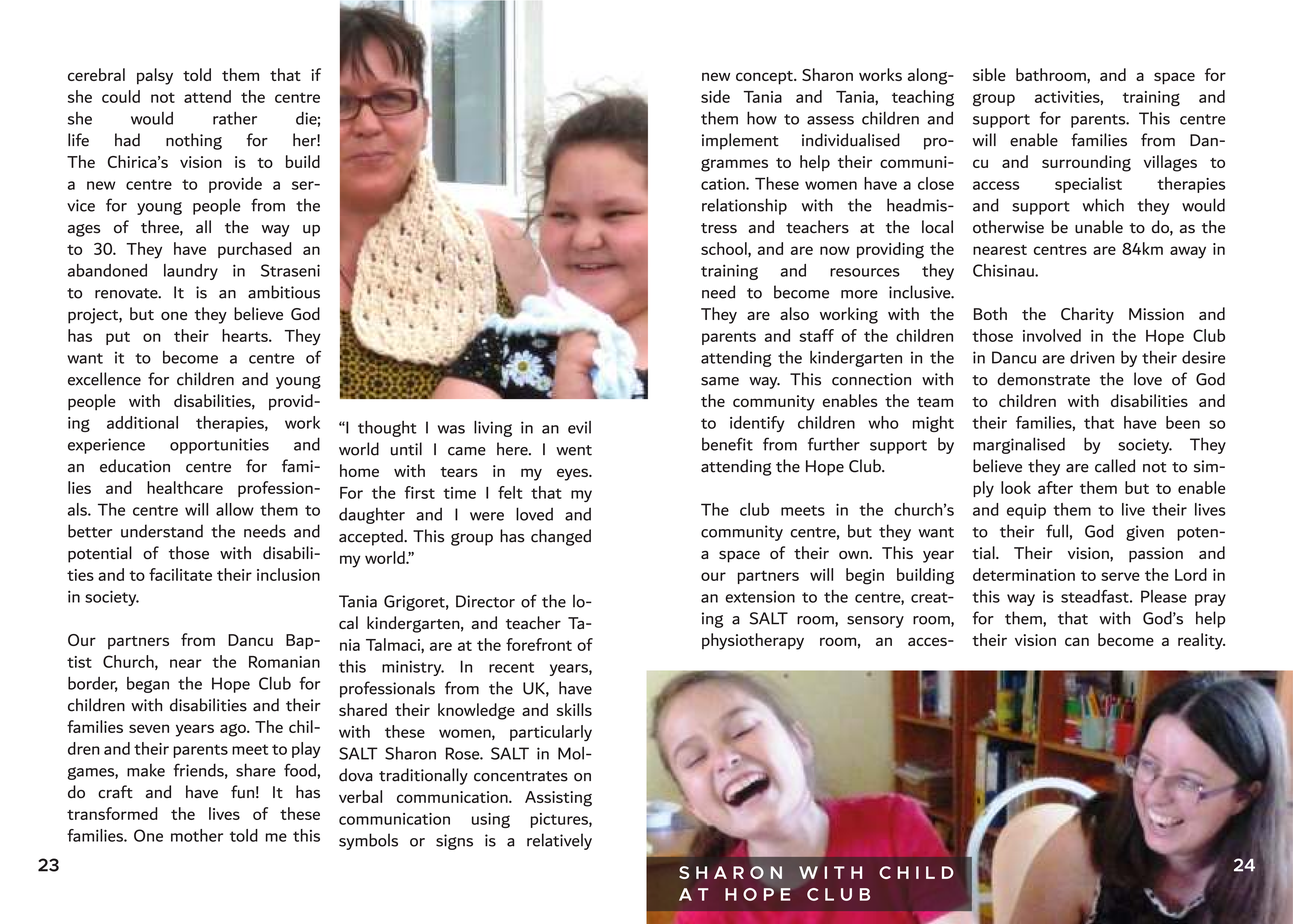 The image size is (1293, 924). I want to click on demonstrate, so click(1043, 379).
